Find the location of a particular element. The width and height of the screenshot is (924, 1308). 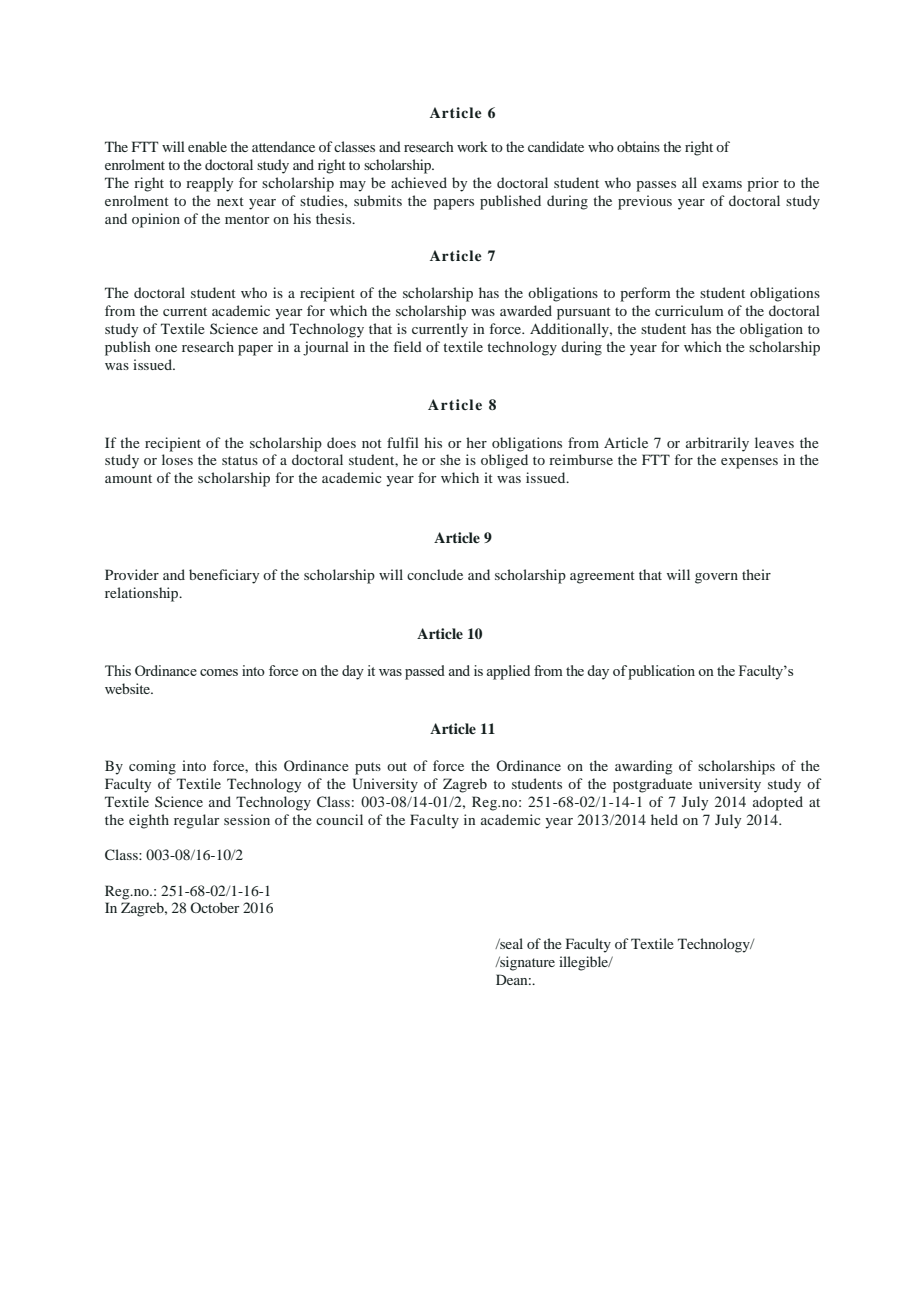

October is located at coordinates (215, 907).
